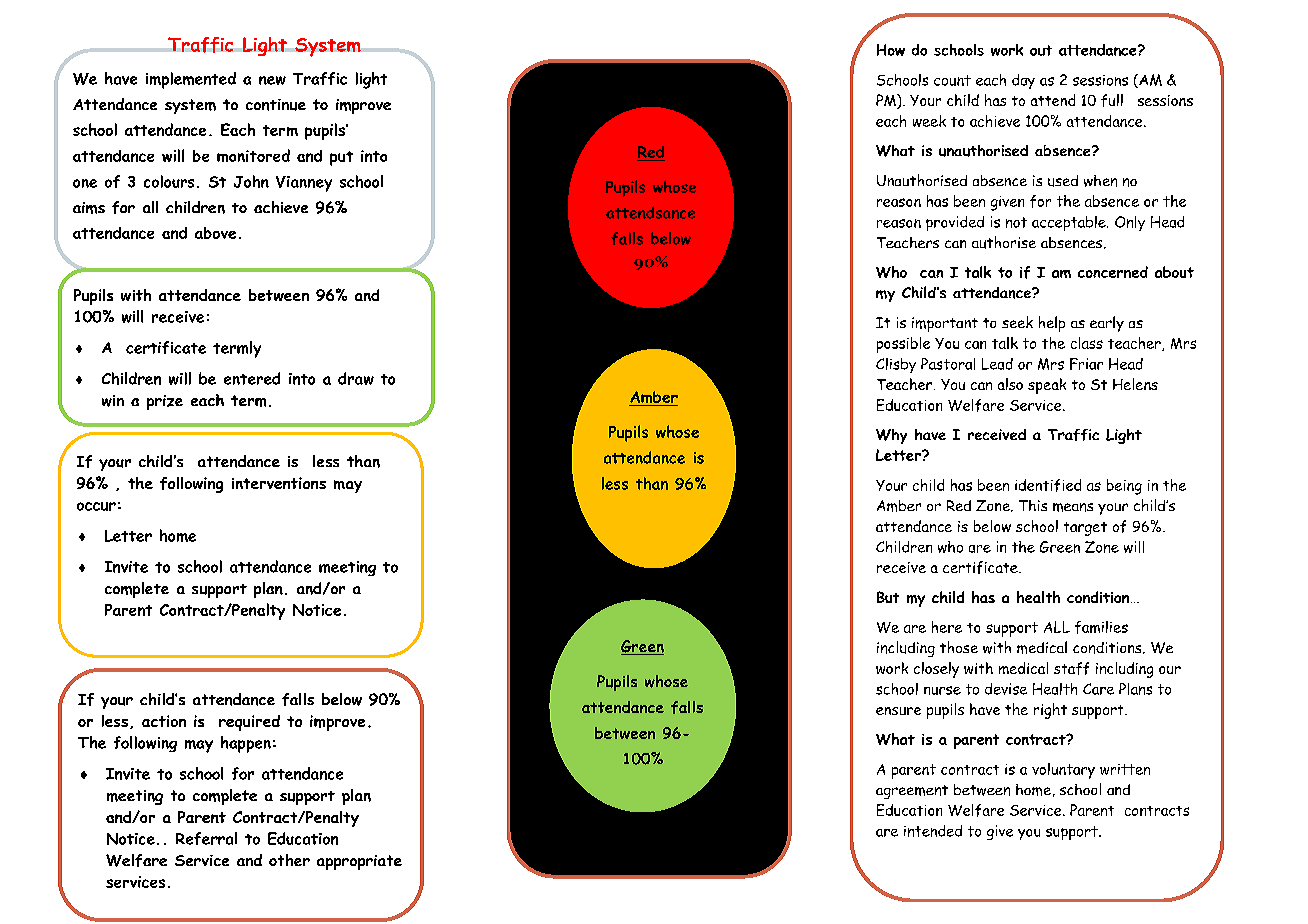  Describe the element at coordinates (888, 597) in the screenshot. I see `But` at that location.
